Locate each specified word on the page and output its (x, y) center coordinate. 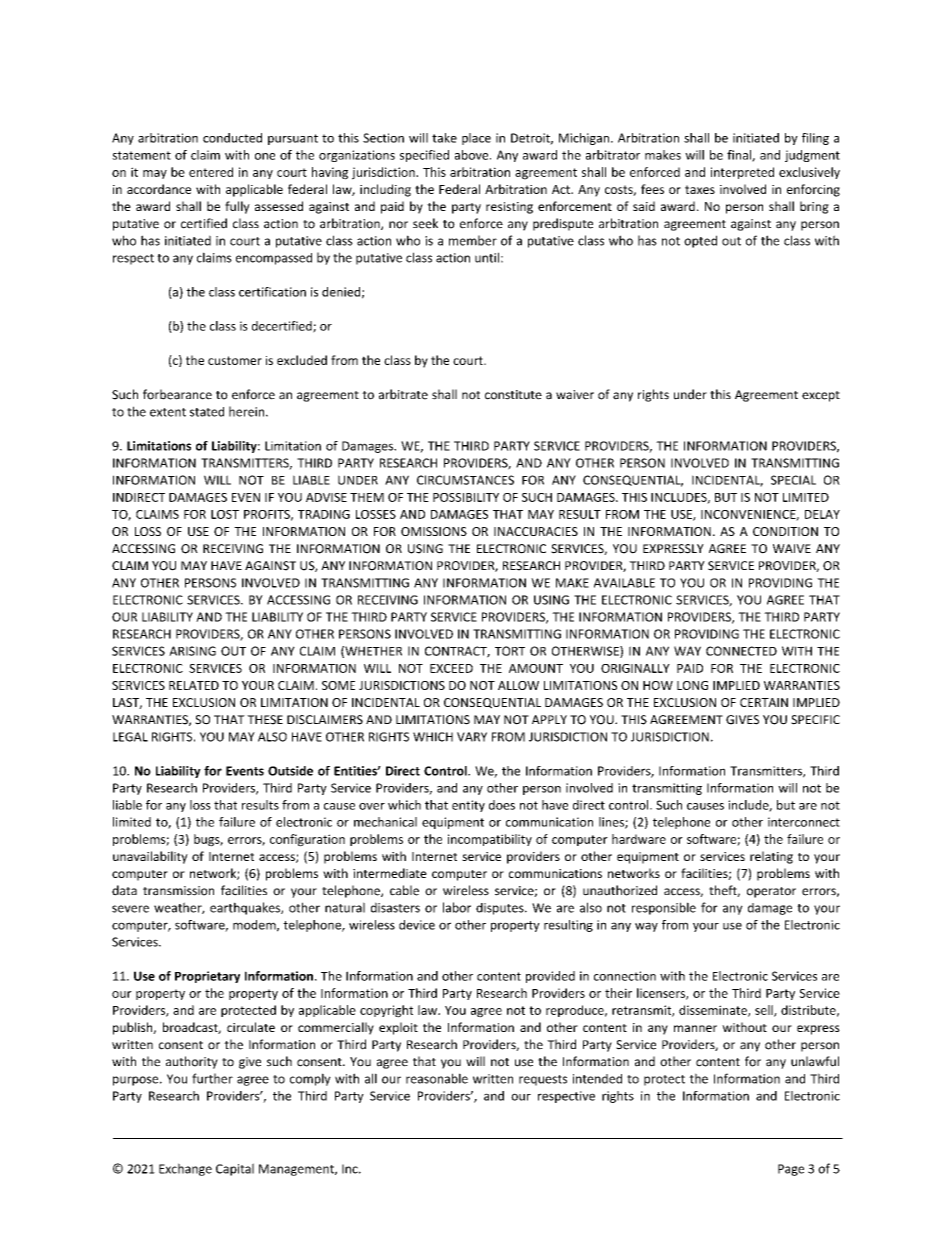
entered (211, 172)
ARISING (192, 651)
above (473, 155)
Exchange (185, 1169)
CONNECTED (741, 651)
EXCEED (451, 668)
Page (791, 1170)
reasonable (437, 1078)
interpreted (742, 173)
